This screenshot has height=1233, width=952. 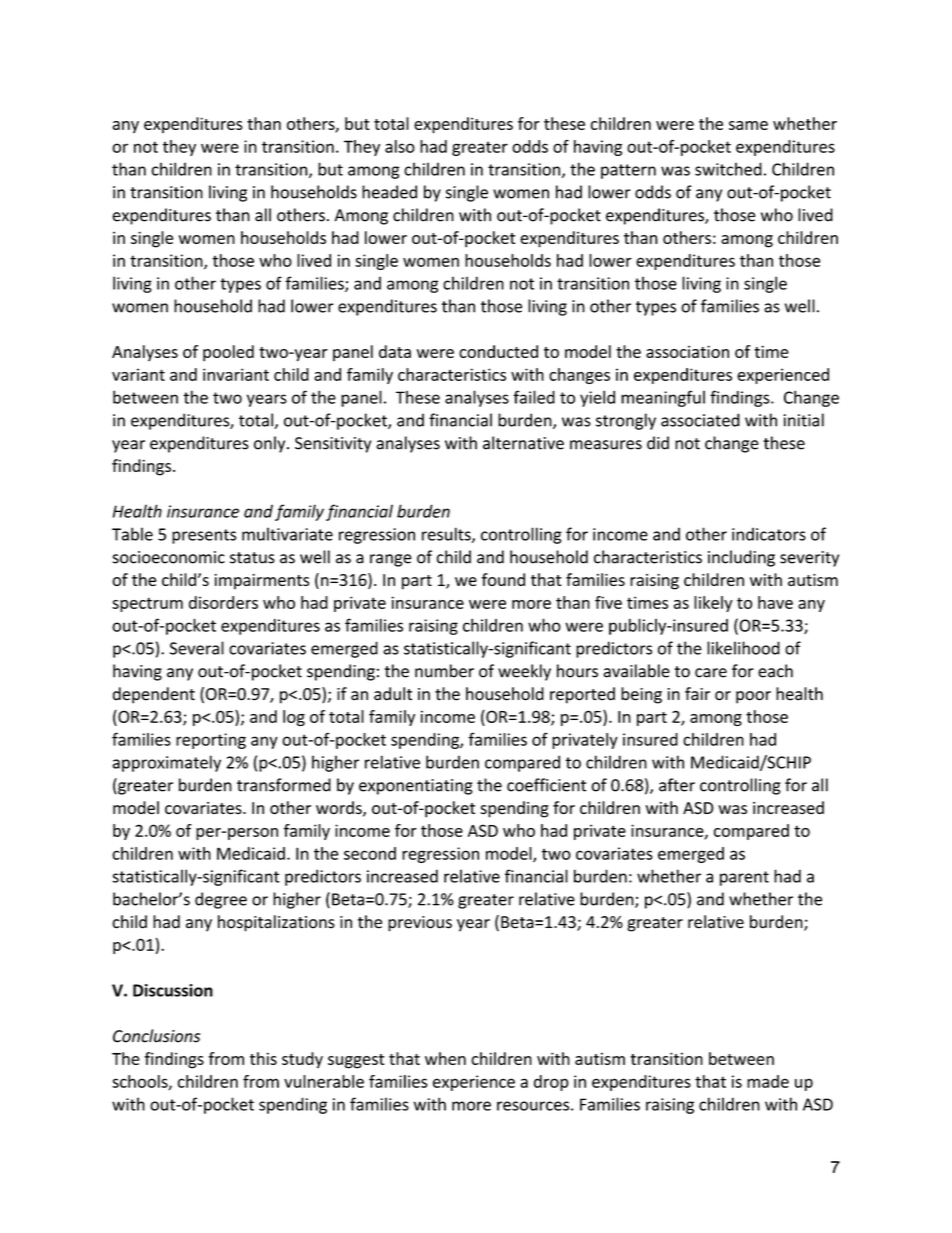 I want to click on pooled, so click(x=228, y=353).
